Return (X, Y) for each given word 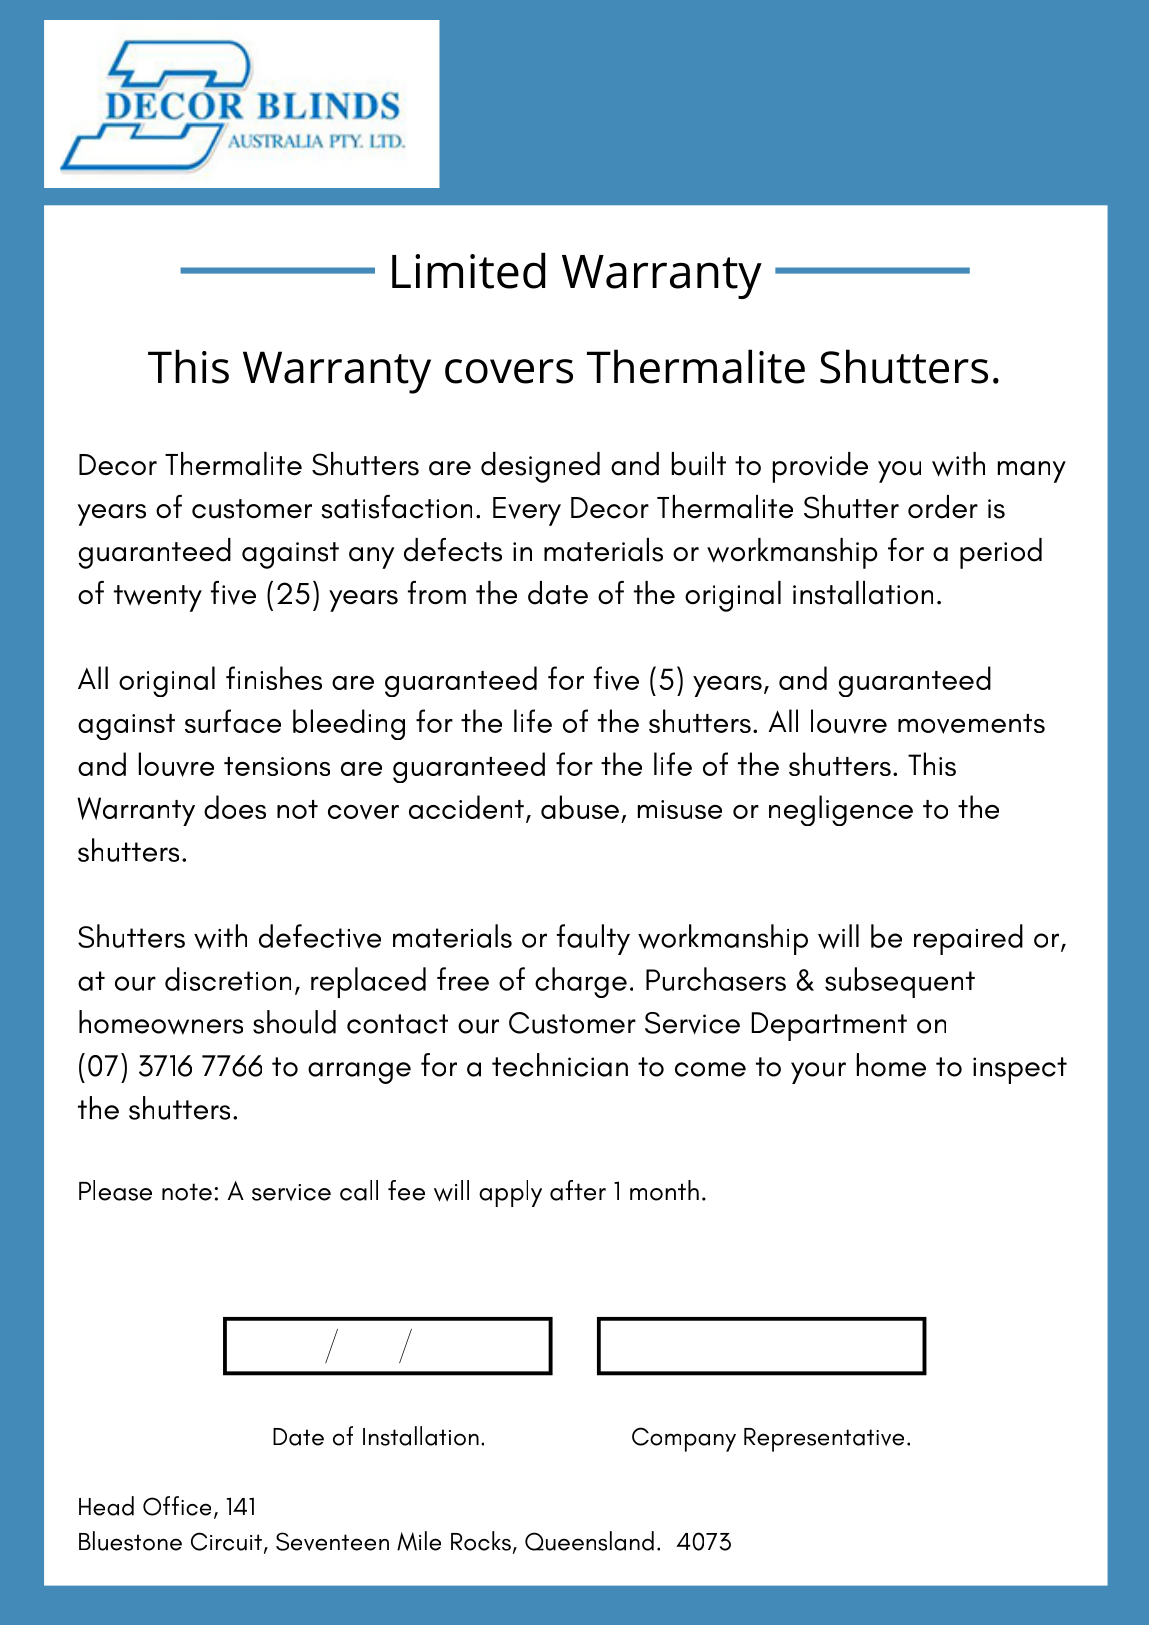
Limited (468, 270)
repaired (968, 939)
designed (540, 467)
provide (820, 467)
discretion (228, 979)
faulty (593, 939)
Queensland (589, 1541)
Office (177, 1506)
